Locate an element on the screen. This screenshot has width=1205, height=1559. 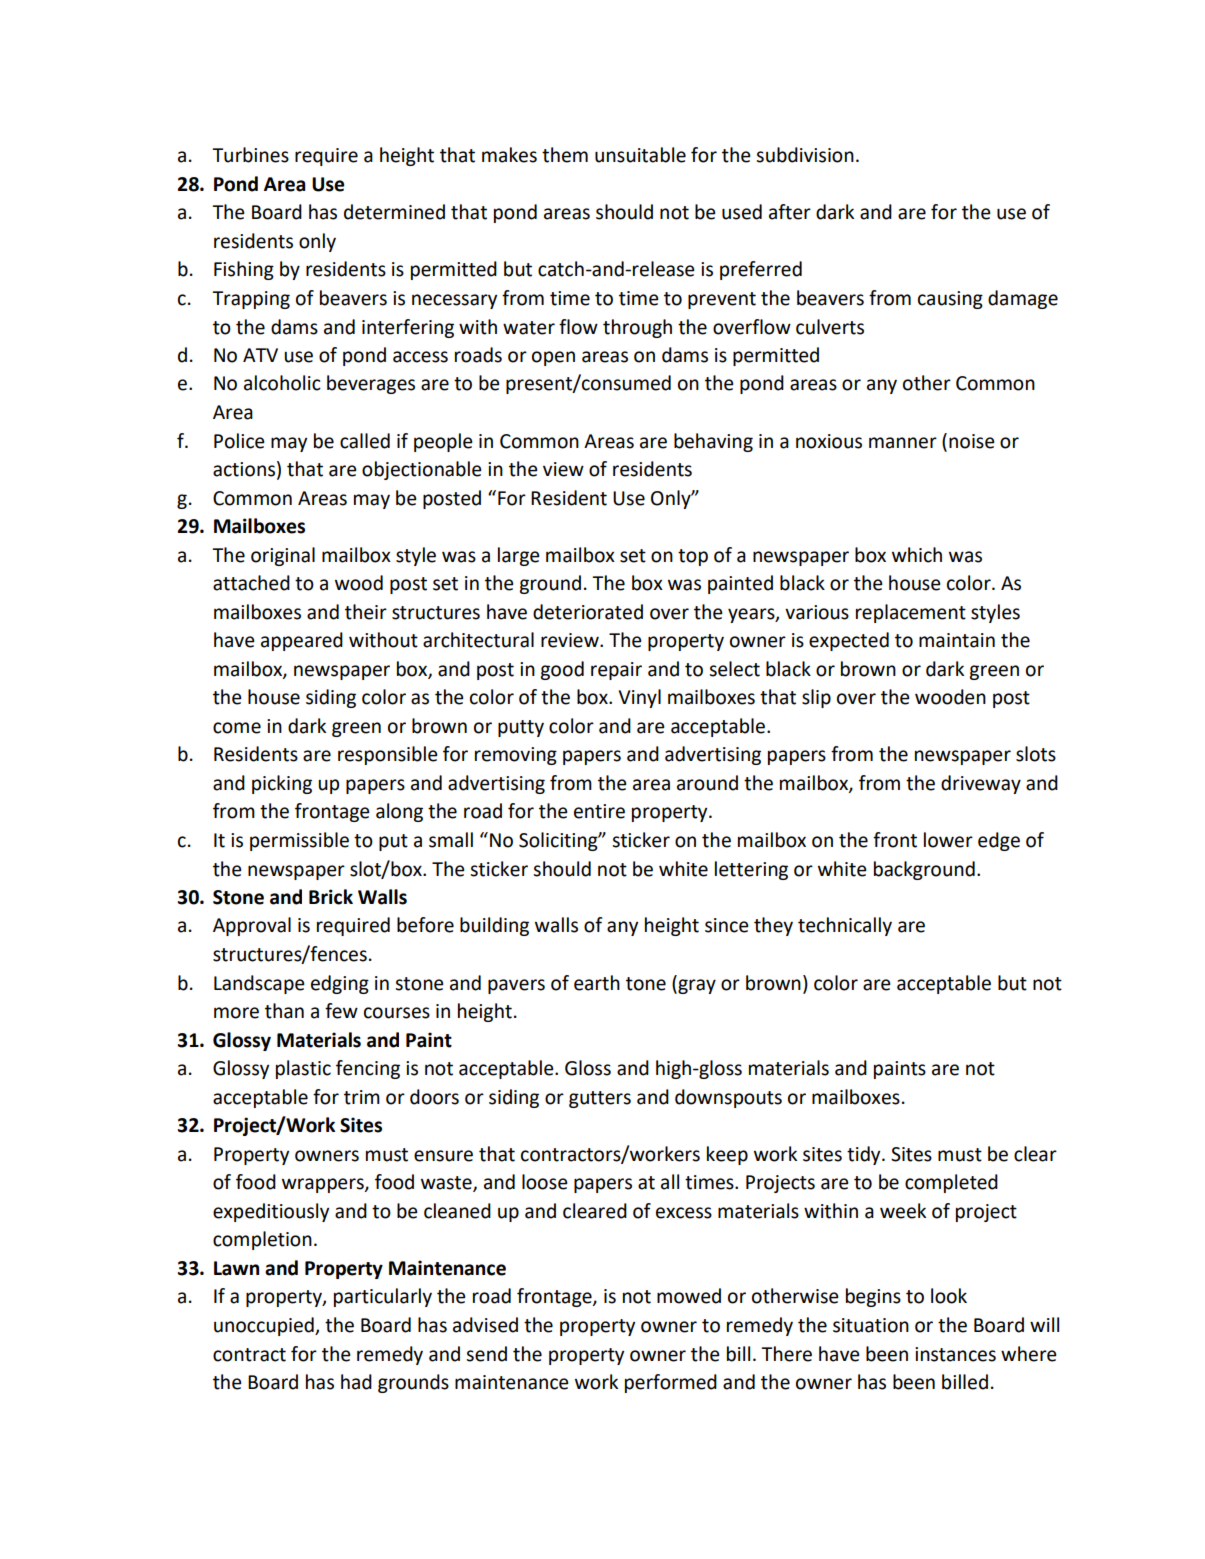
called is located at coordinates (365, 441).
